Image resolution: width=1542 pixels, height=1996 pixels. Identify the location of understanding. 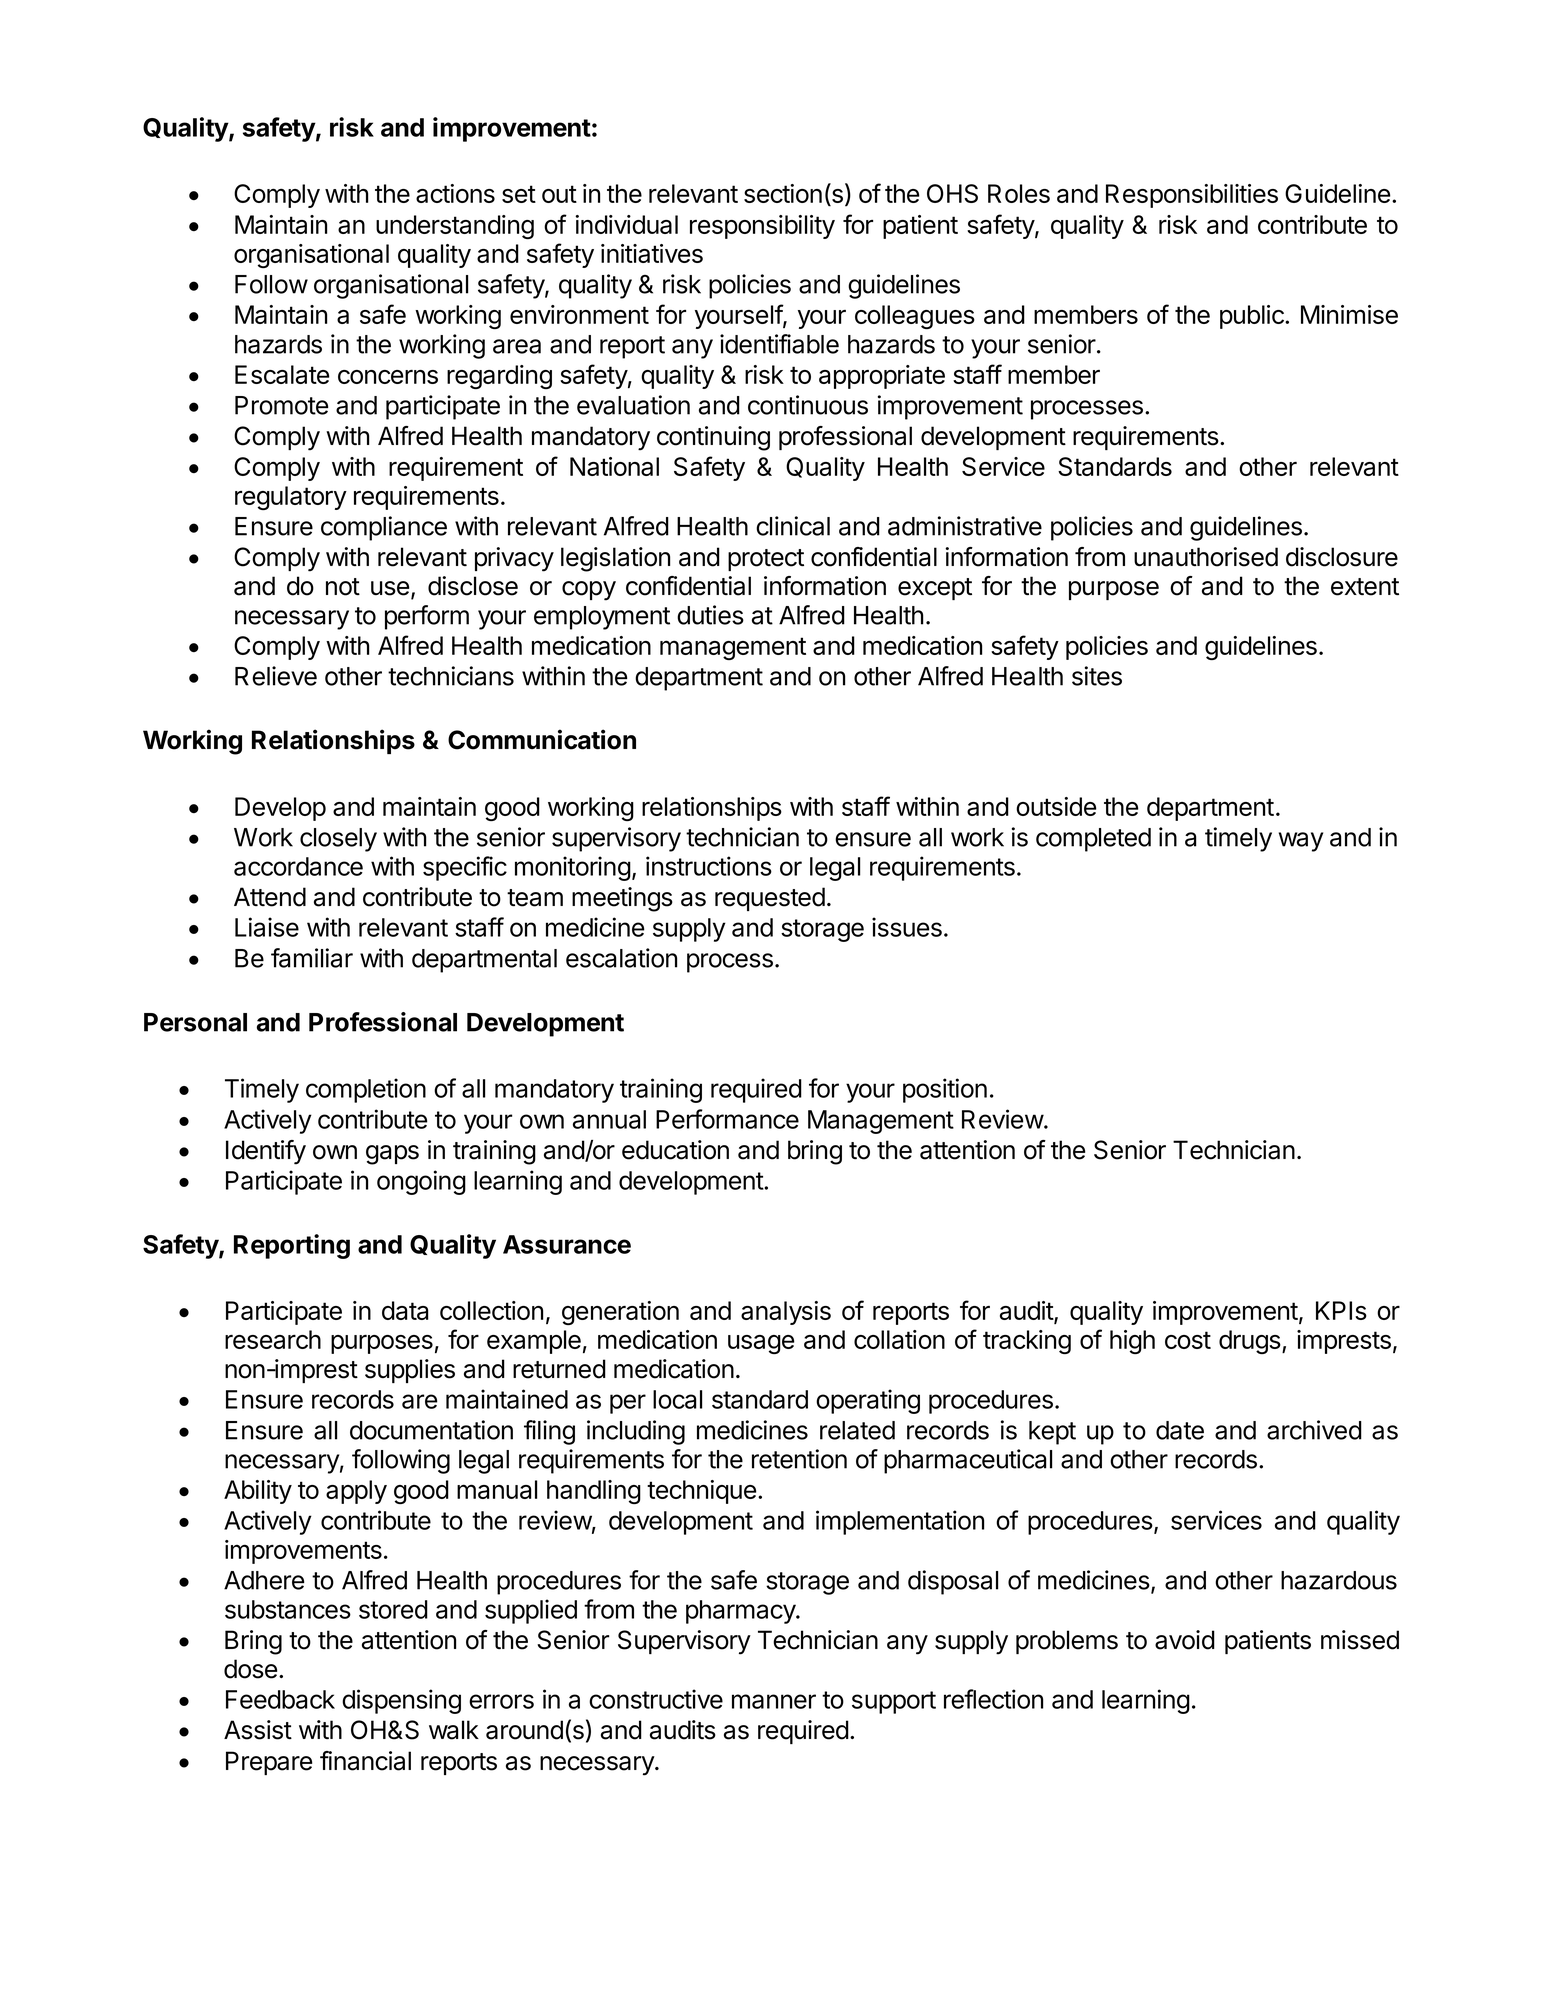
(455, 227).
